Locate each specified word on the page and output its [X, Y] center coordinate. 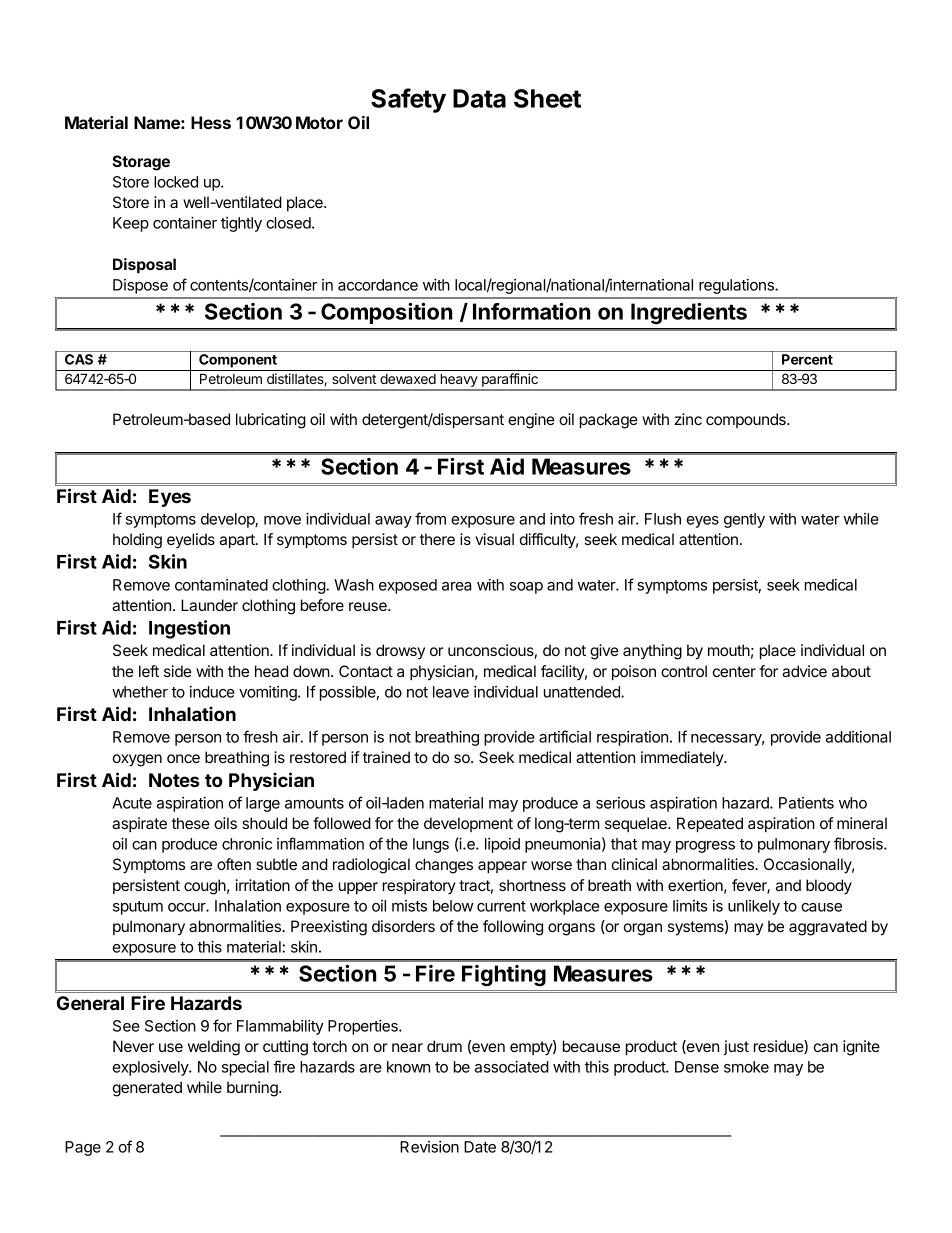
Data [479, 98]
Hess [211, 122]
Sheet [547, 98]
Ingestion [189, 629]
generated [147, 1089]
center [734, 671]
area [456, 586]
